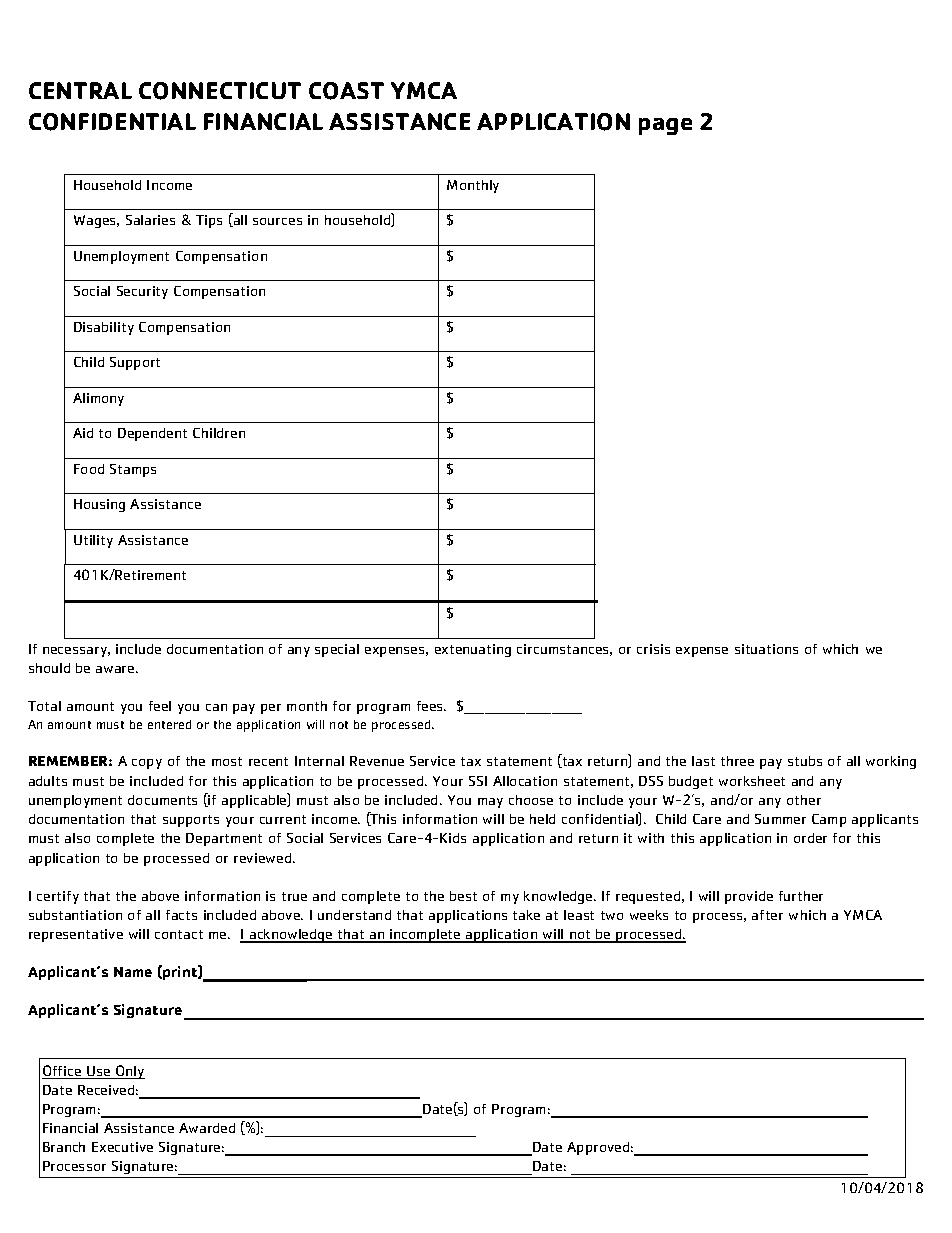 This document has height=1233, width=952. I want to click on after, so click(767, 915).
